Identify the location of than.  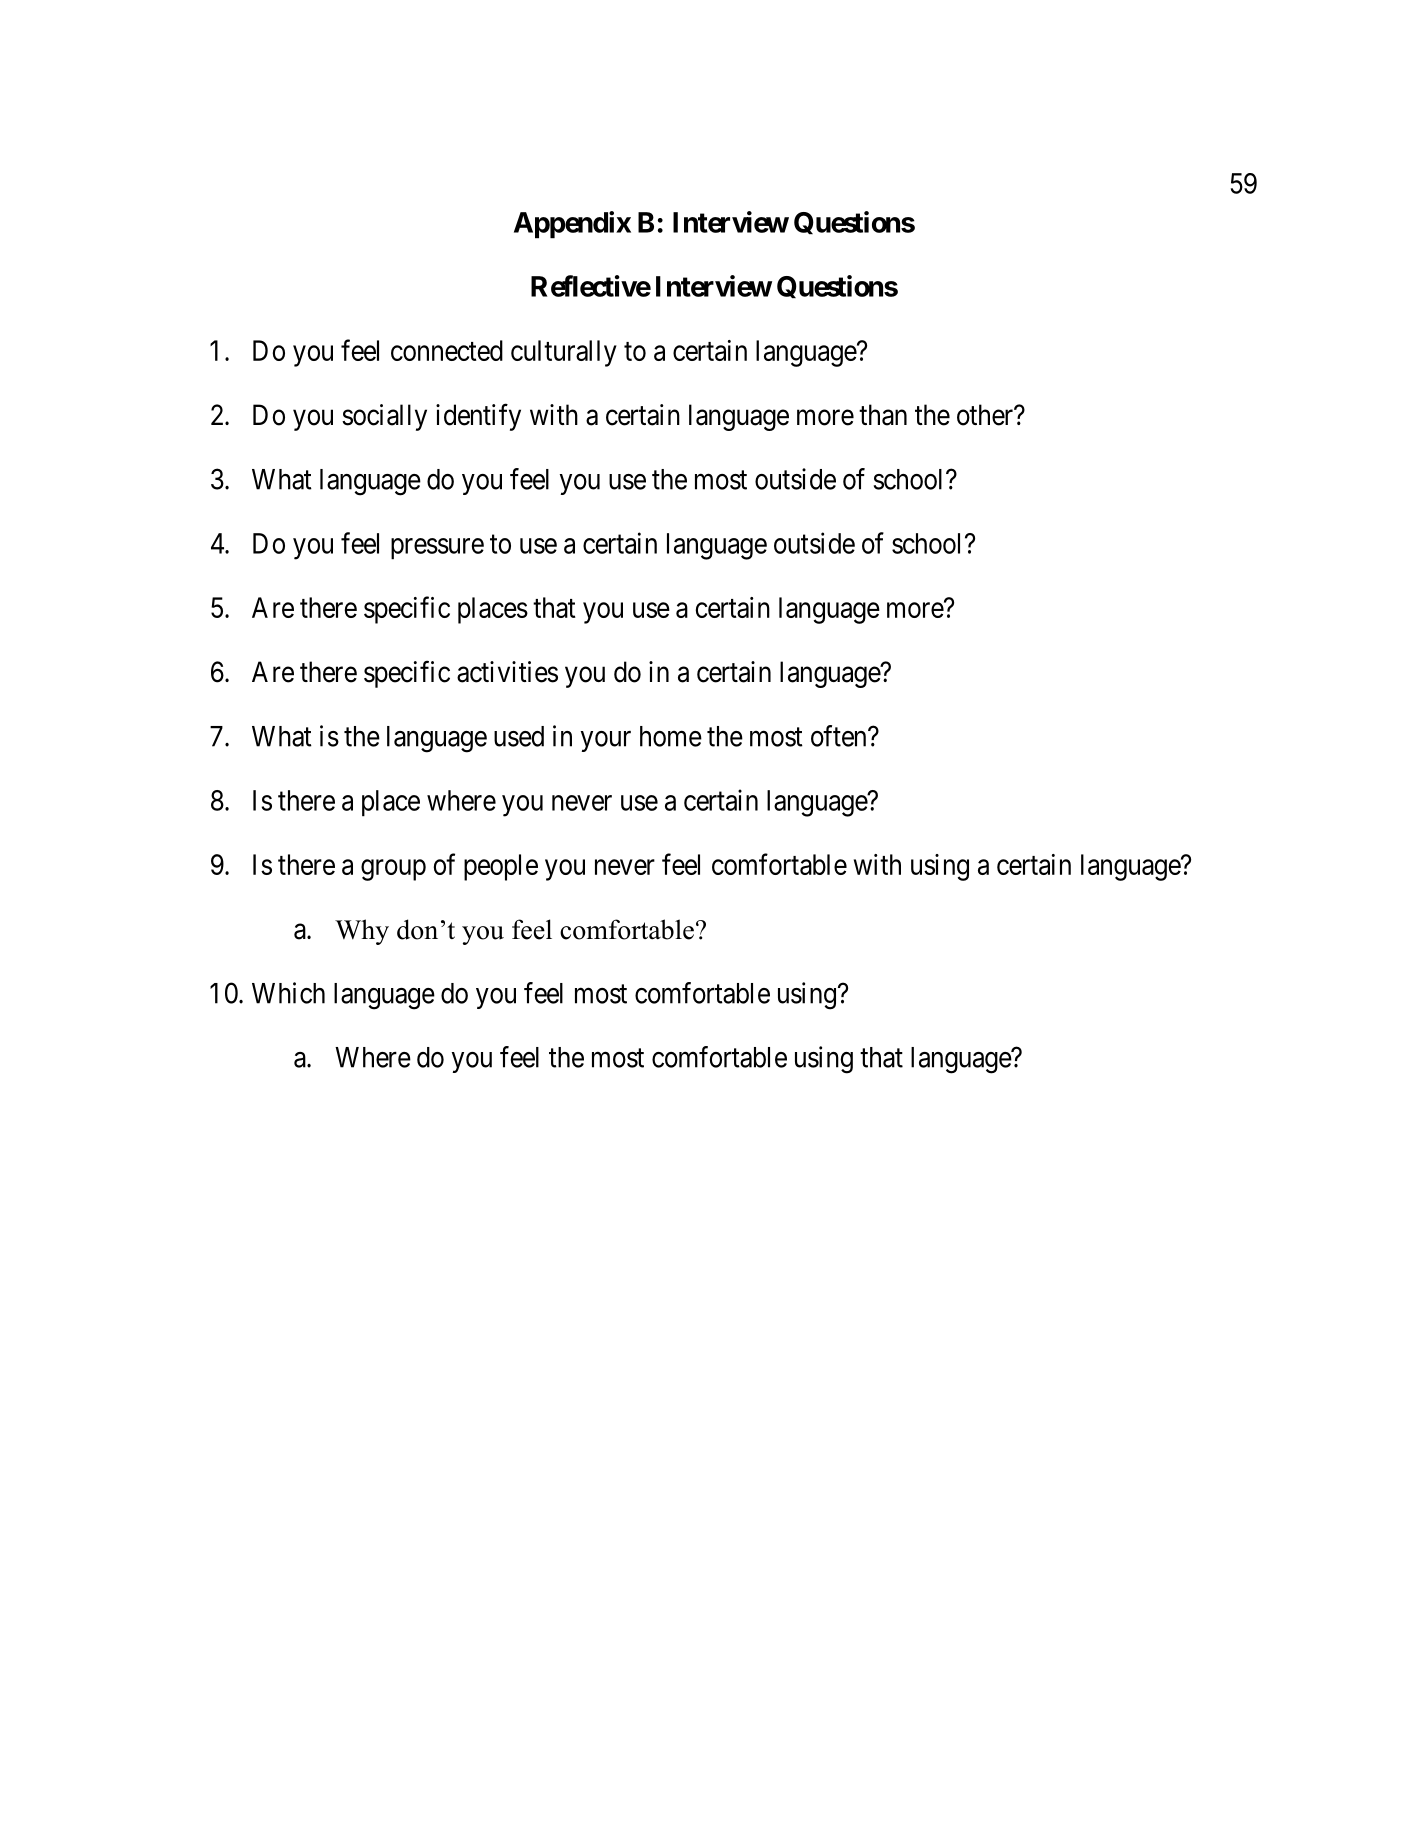
(883, 415).
